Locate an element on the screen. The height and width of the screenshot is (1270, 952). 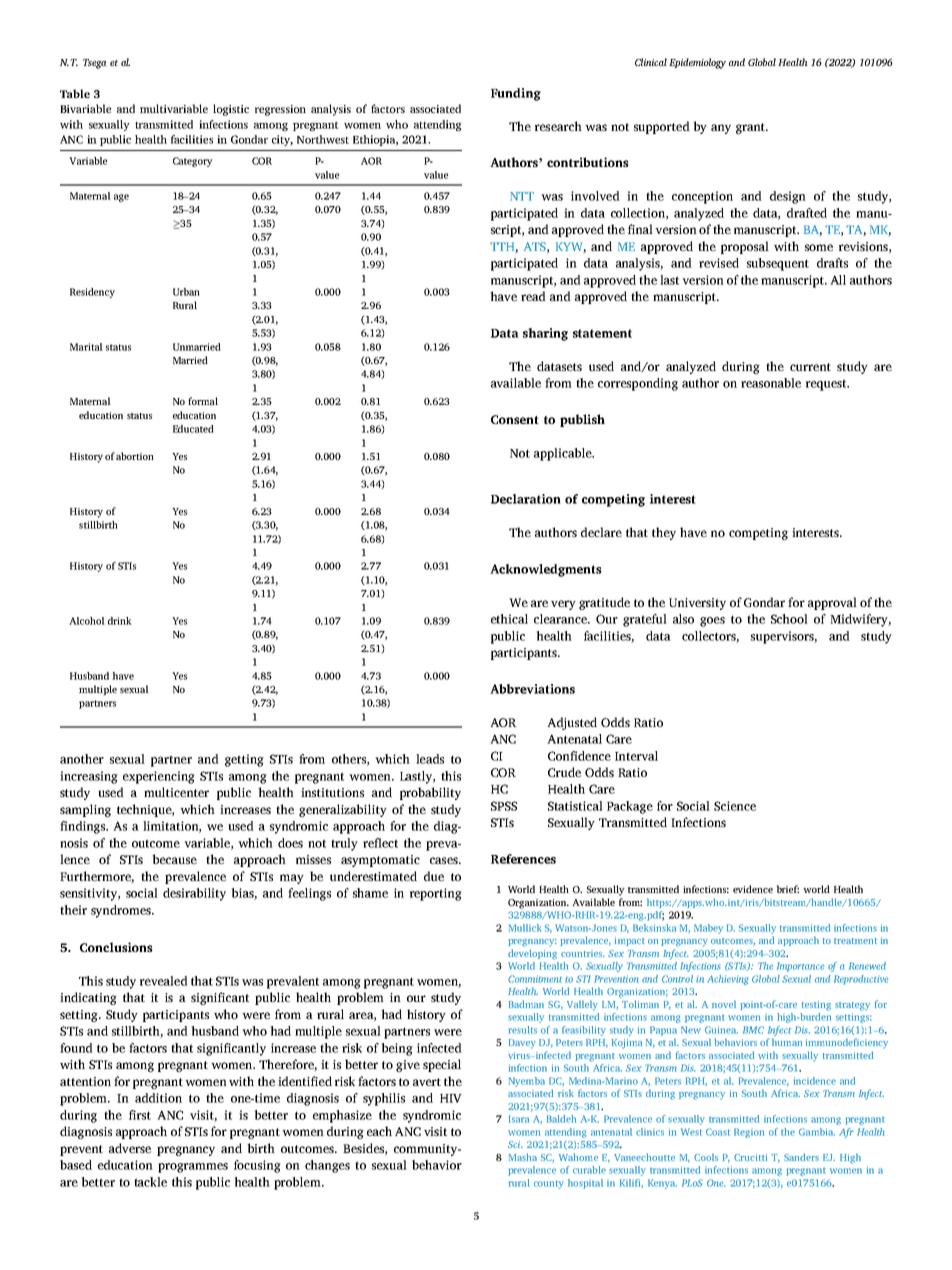
reporting is located at coordinates (436, 894).
